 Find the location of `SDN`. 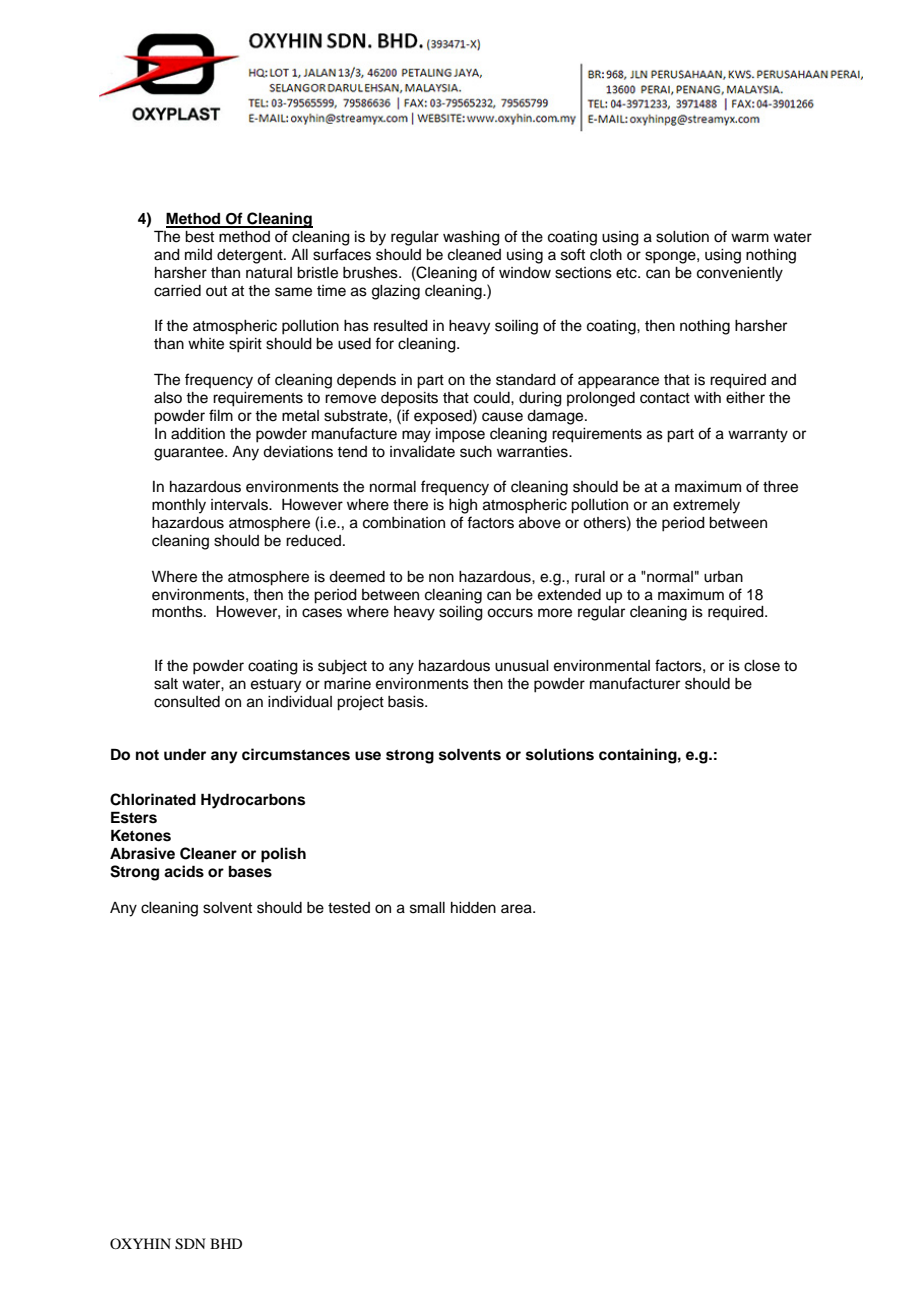

SDN is located at coordinates (190, 1244).
